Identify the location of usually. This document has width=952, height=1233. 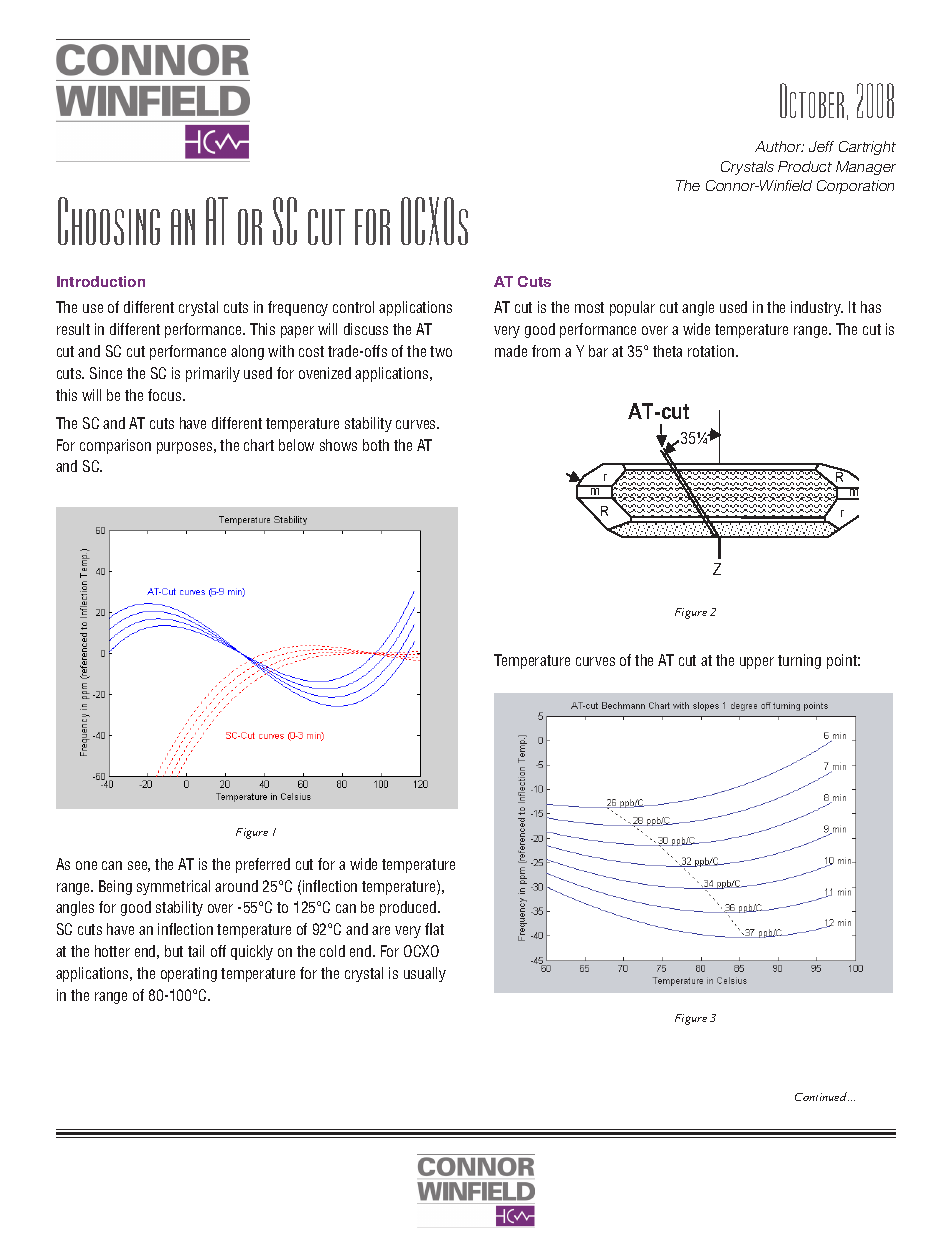
(425, 974).
